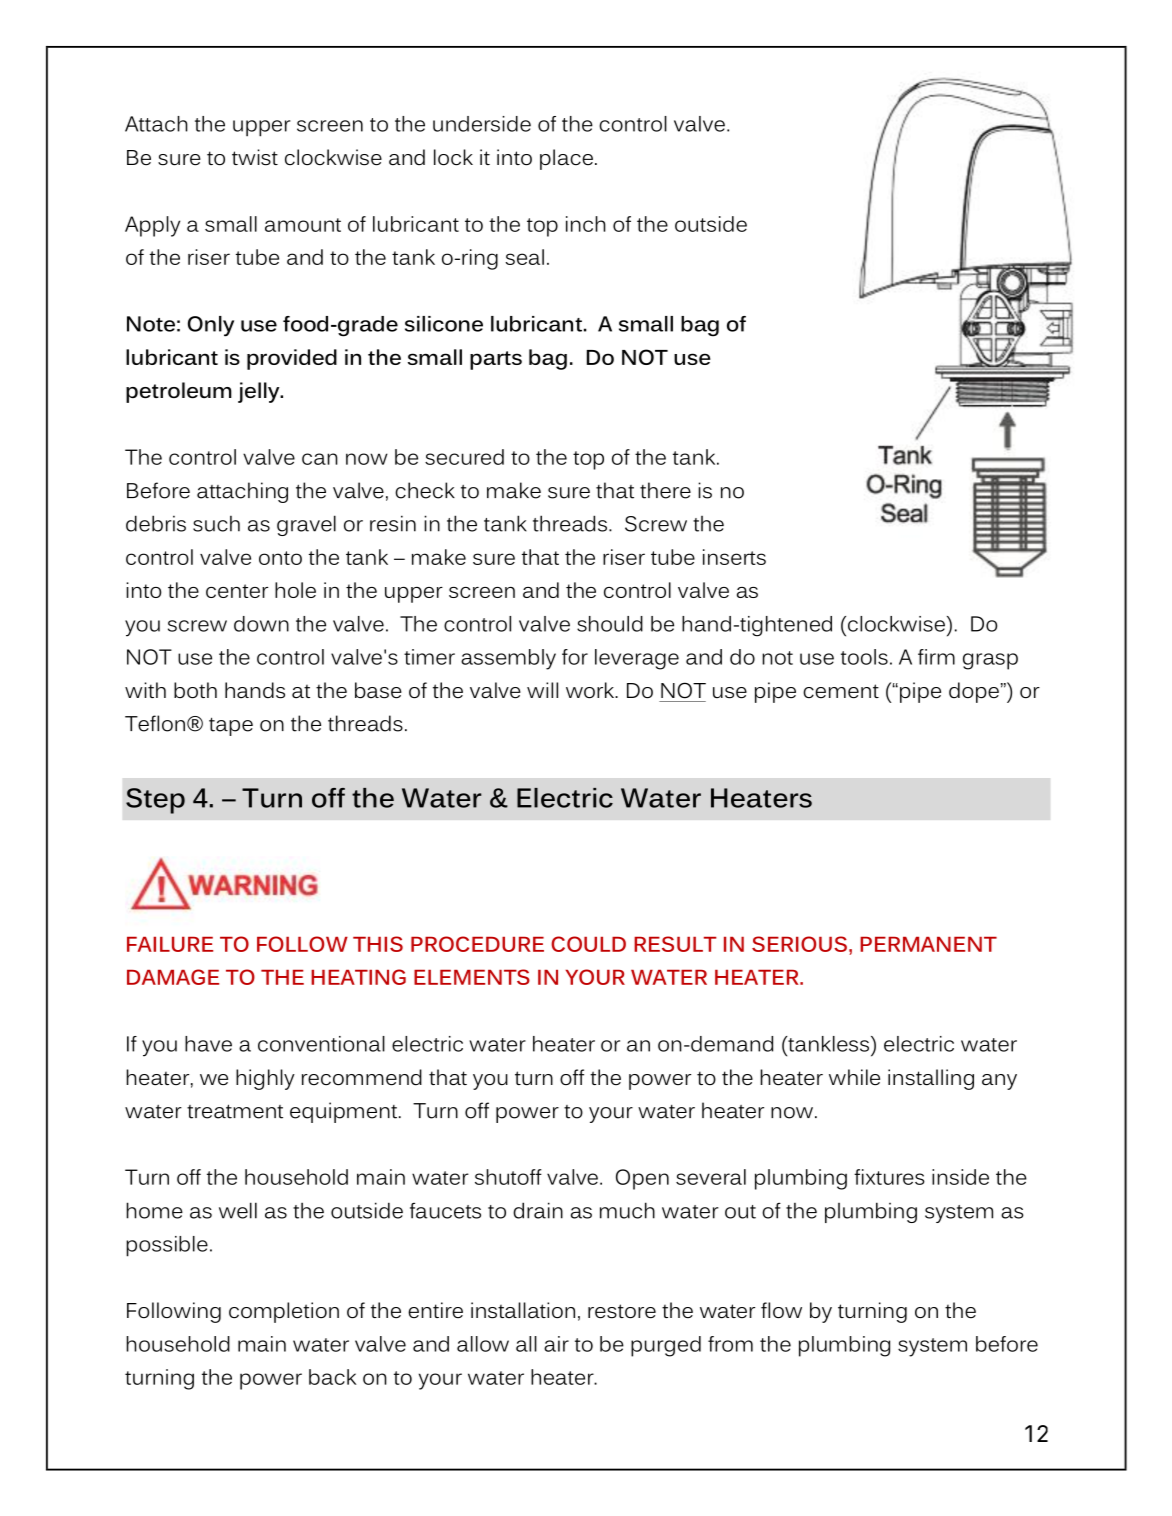 The height and width of the image is (1516, 1172). I want to click on COULD, so click(588, 944).
